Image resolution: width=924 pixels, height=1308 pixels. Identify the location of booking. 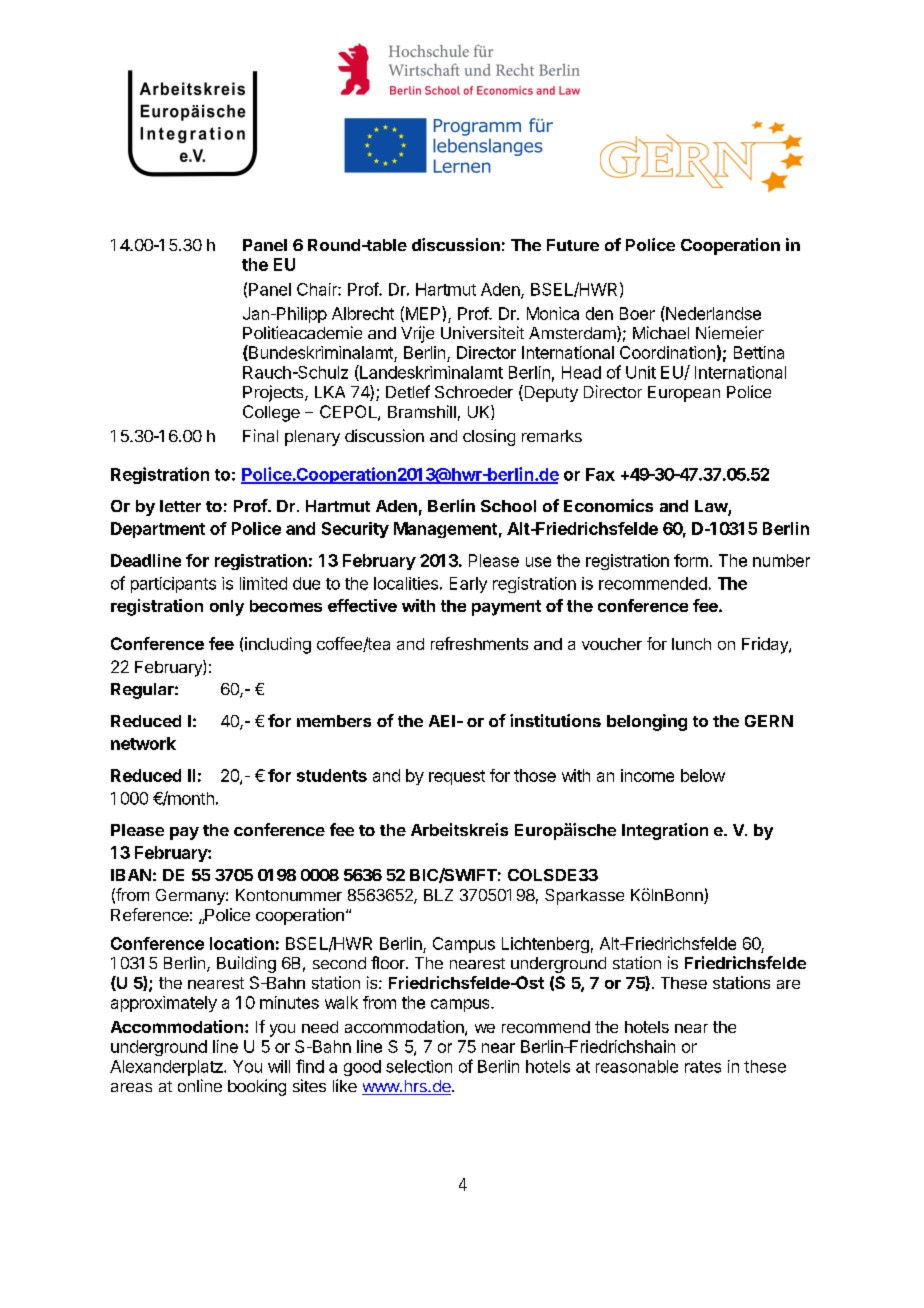
(257, 1087).
